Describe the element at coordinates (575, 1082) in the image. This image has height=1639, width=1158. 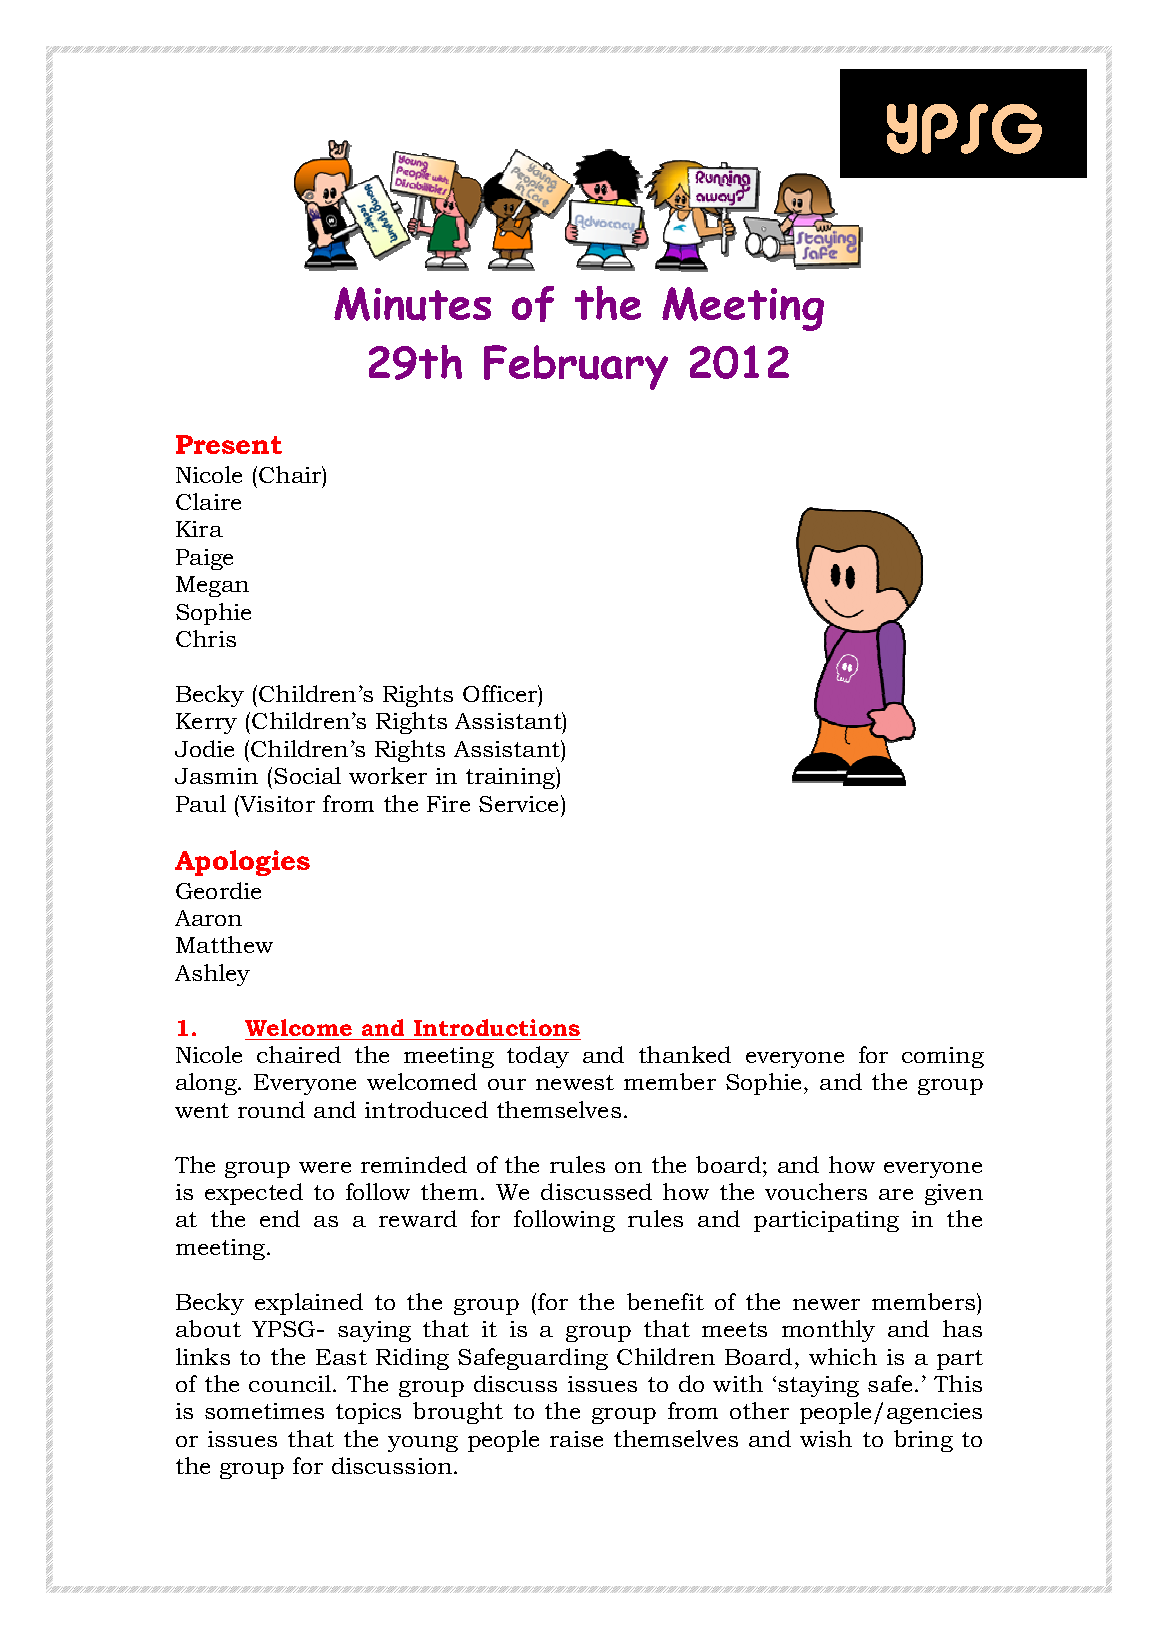
I see `newest` at that location.
